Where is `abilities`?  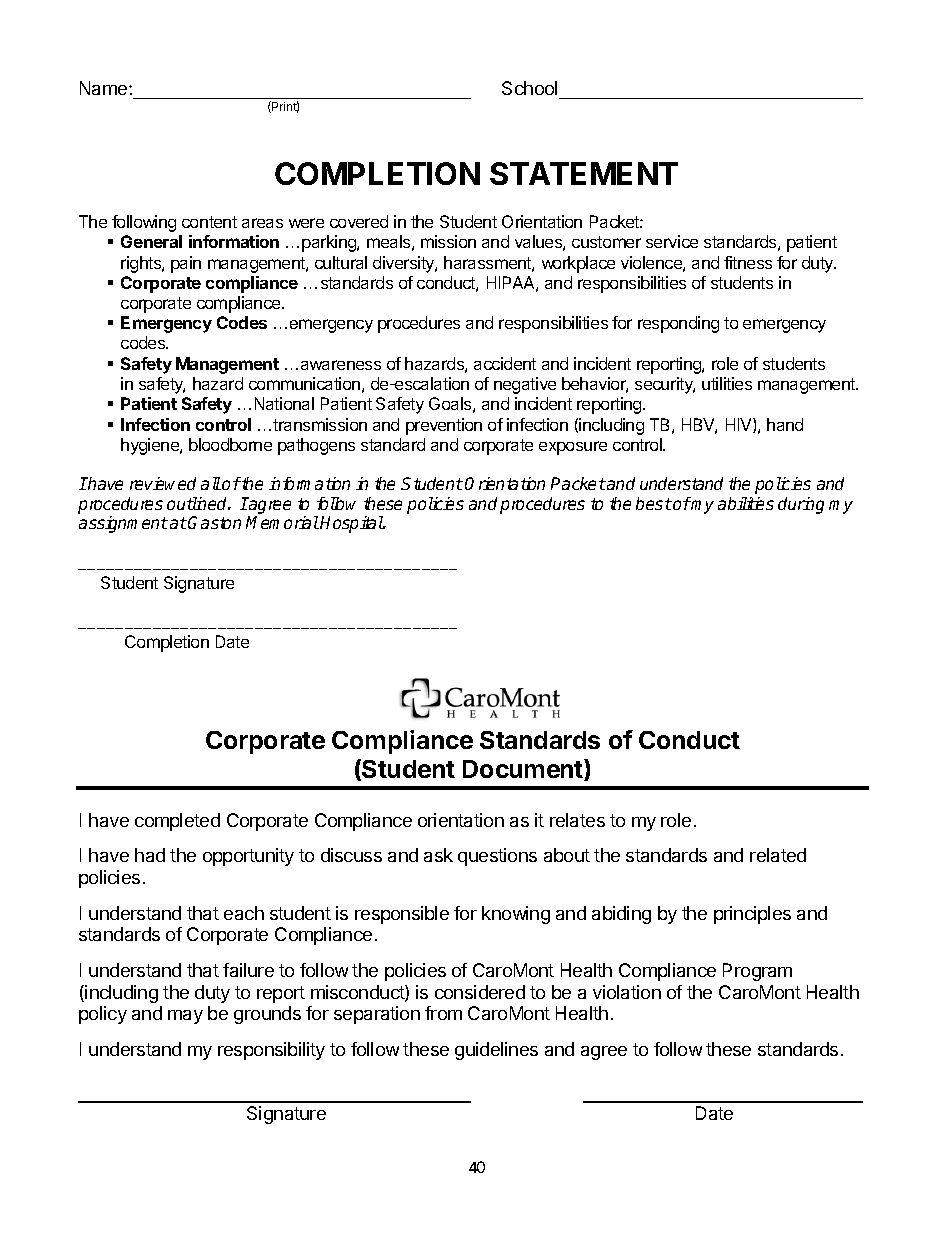 abilities is located at coordinates (746, 503).
